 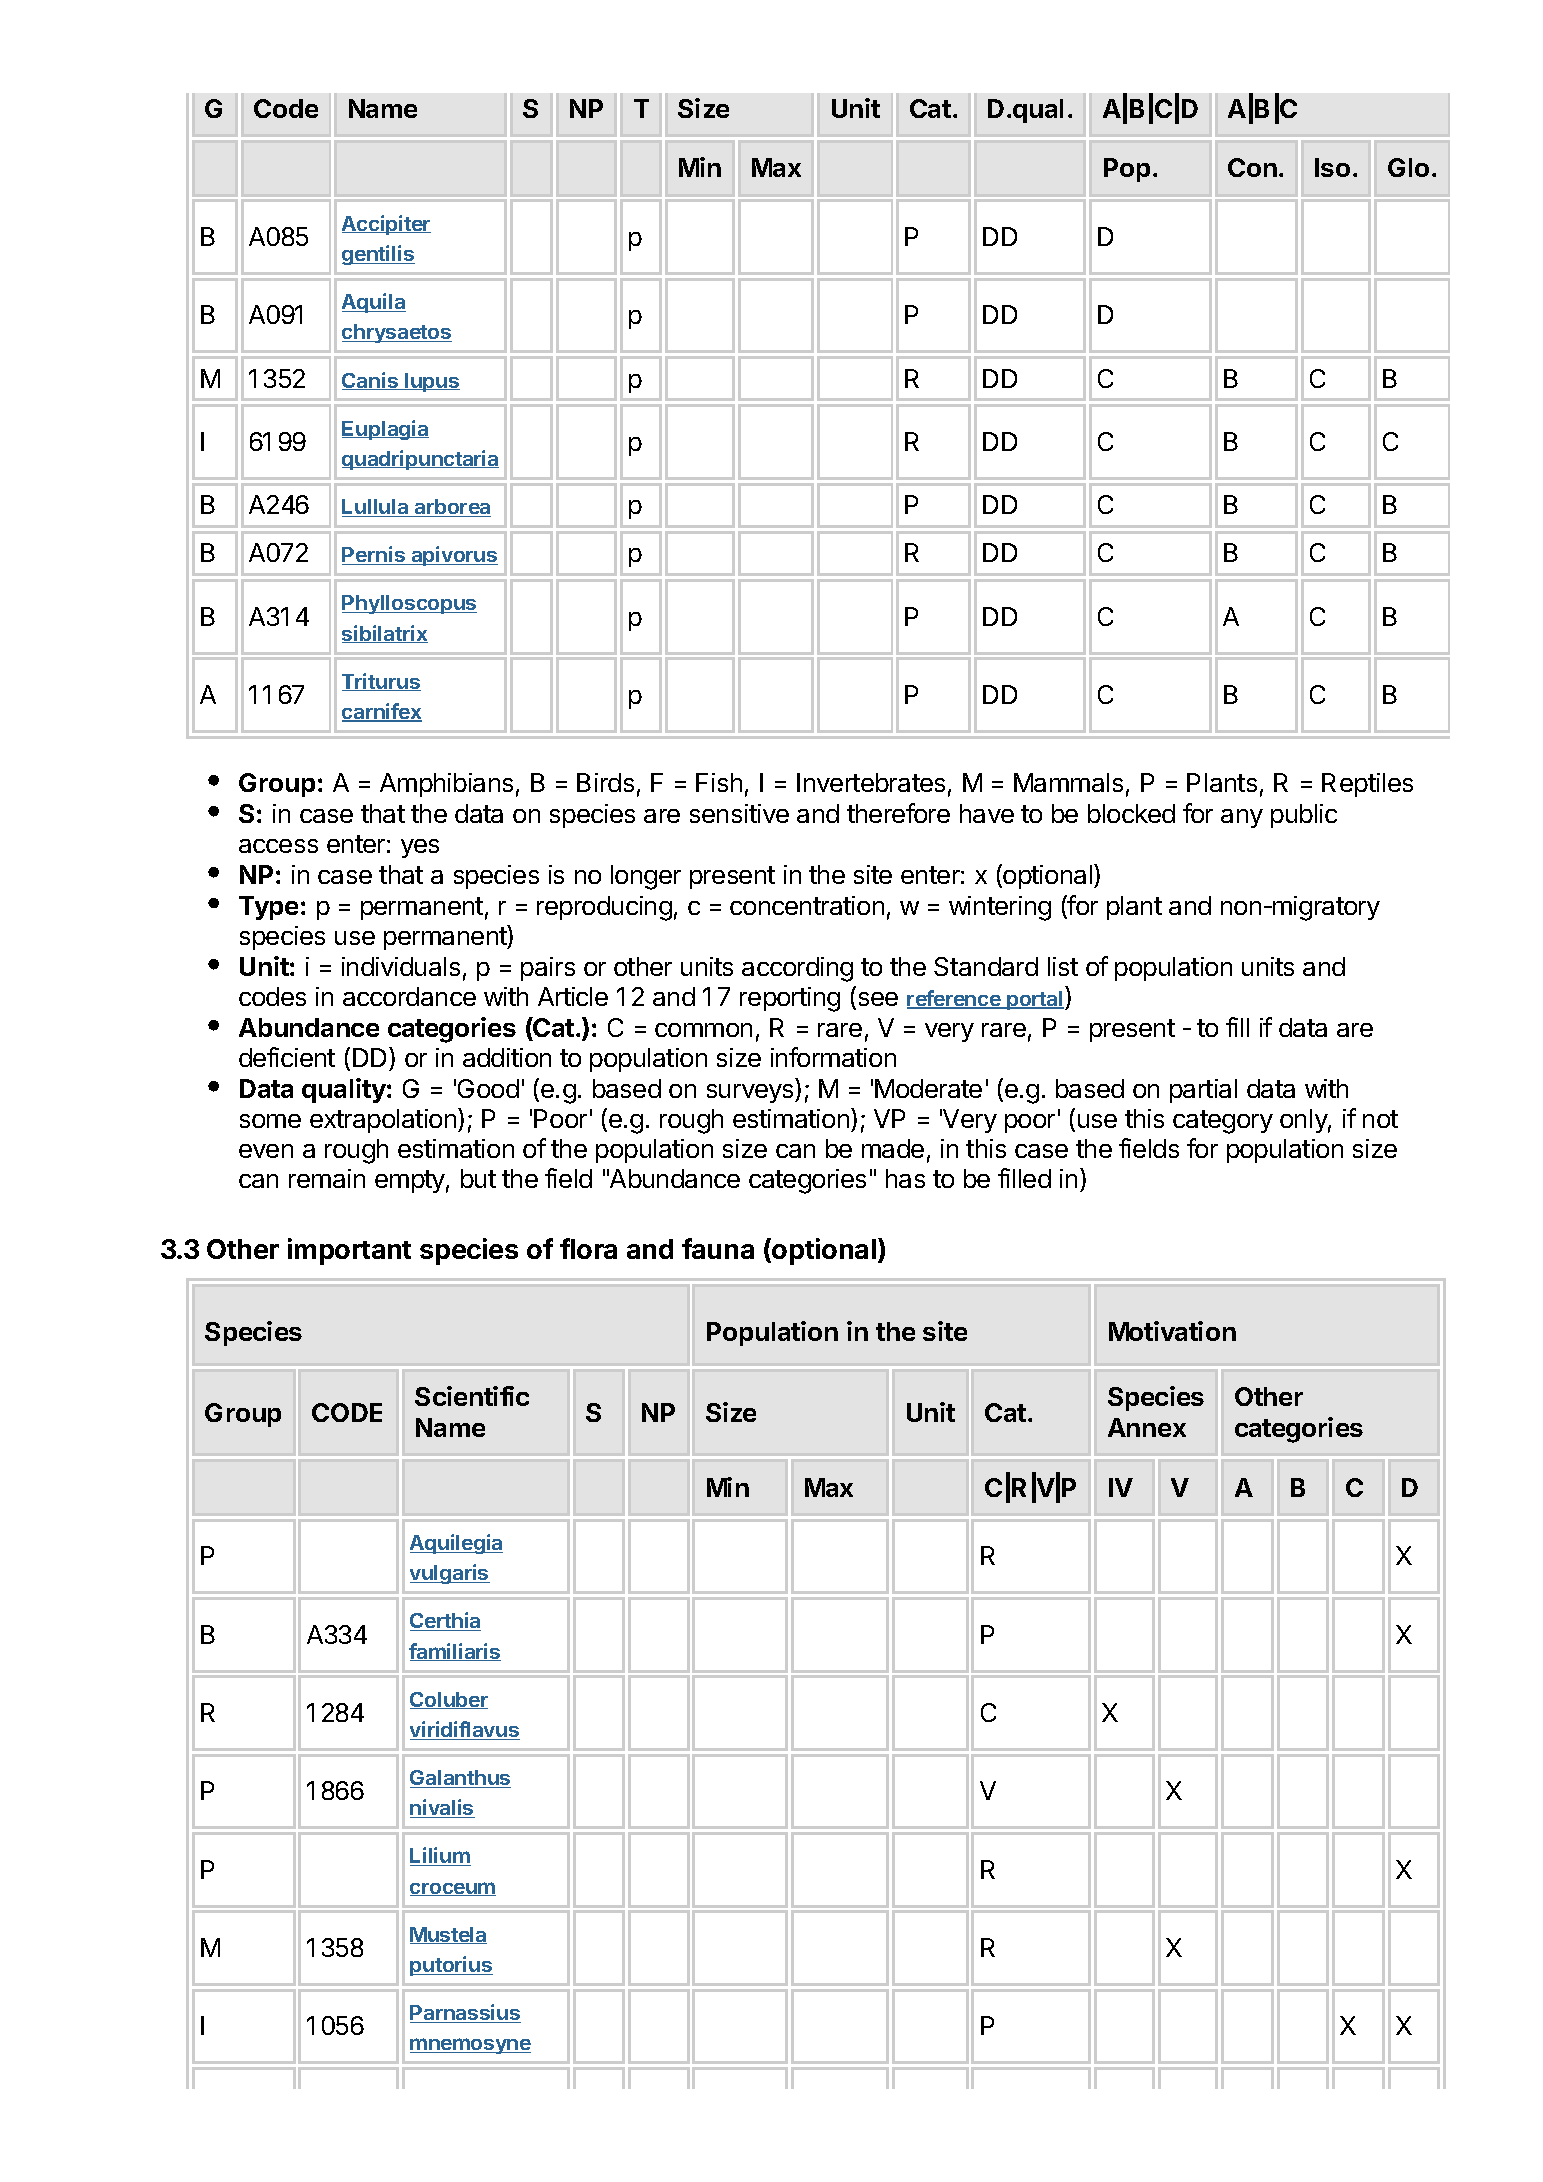 What do you see at coordinates (386, 225) in the page?
I see `Accipiter` at bounding box center [386, 225].
